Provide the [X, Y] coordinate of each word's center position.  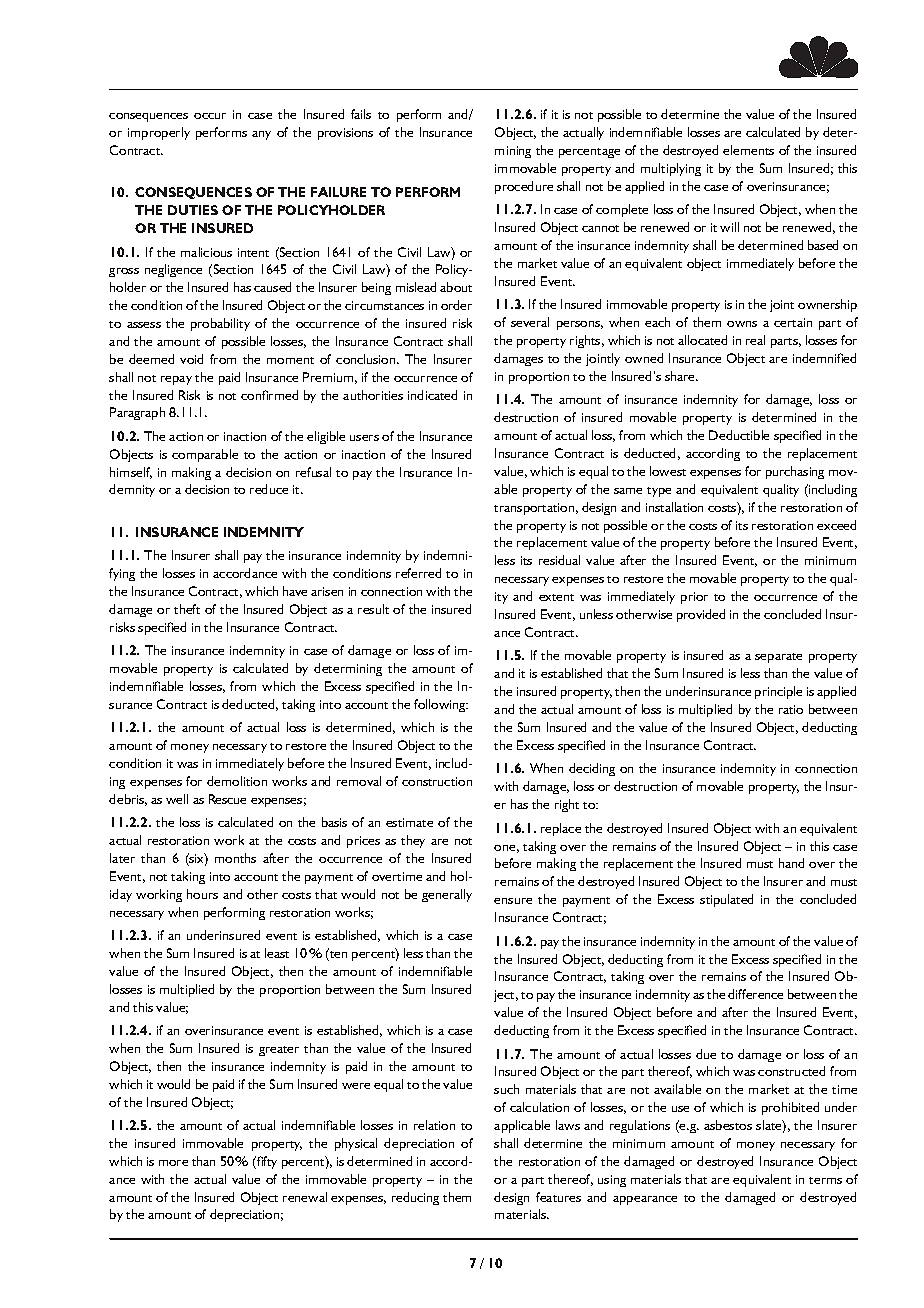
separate [778, 658]
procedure [524, 187]
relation [434, 1125]
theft [187, 609]
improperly [159, 133]
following [441, 705]
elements [748, 150]
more [173, 1163]
